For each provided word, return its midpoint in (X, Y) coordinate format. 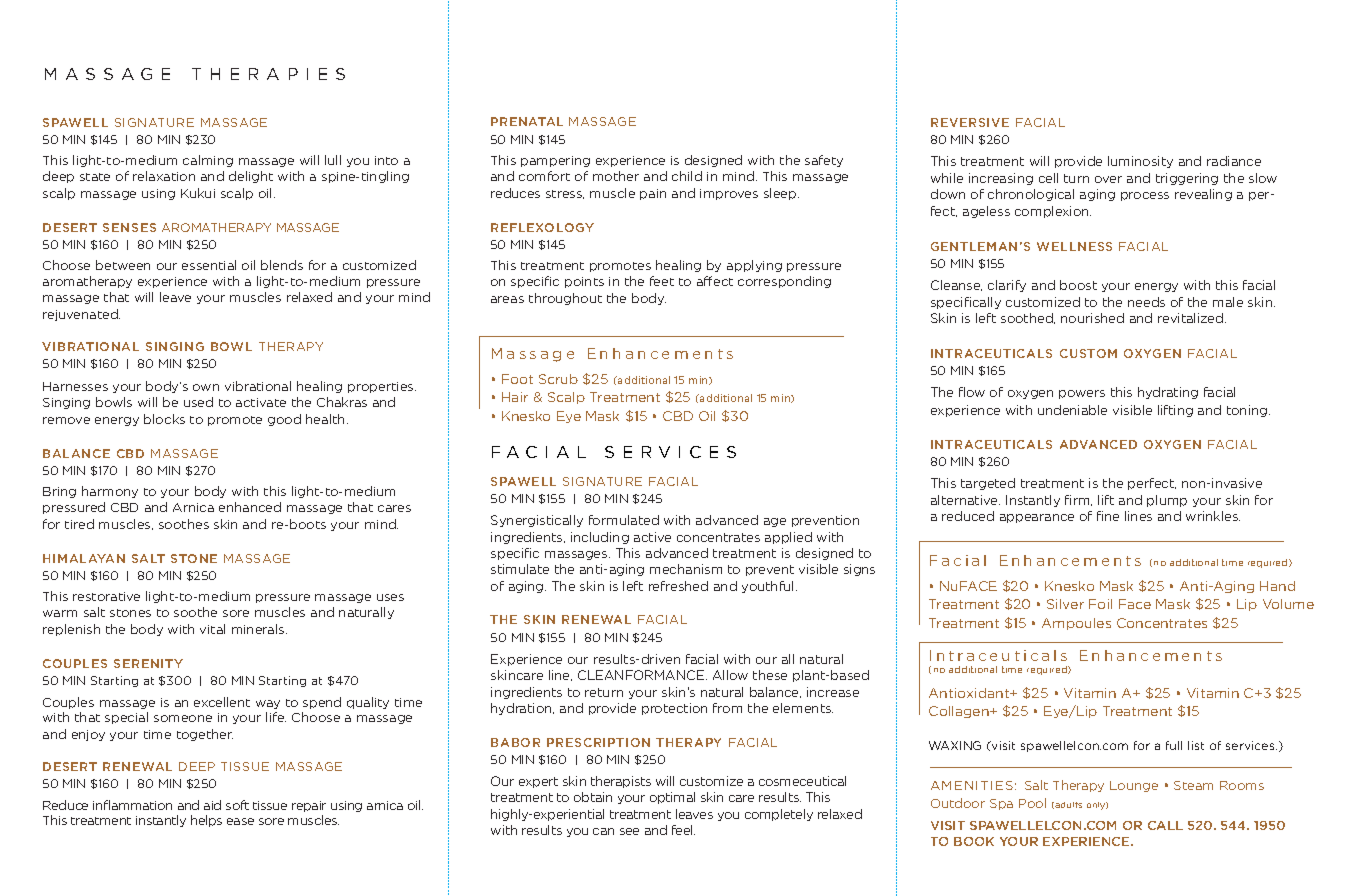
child (687, 176)
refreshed (678, 586)
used (198, 402)
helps (206, 821)
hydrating (1168, 393)
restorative (106, 596)
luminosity (1140, 162)
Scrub (558, 379)
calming (208, 161)
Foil (1100, 604)
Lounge (1134, 786)
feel (683, 830)
